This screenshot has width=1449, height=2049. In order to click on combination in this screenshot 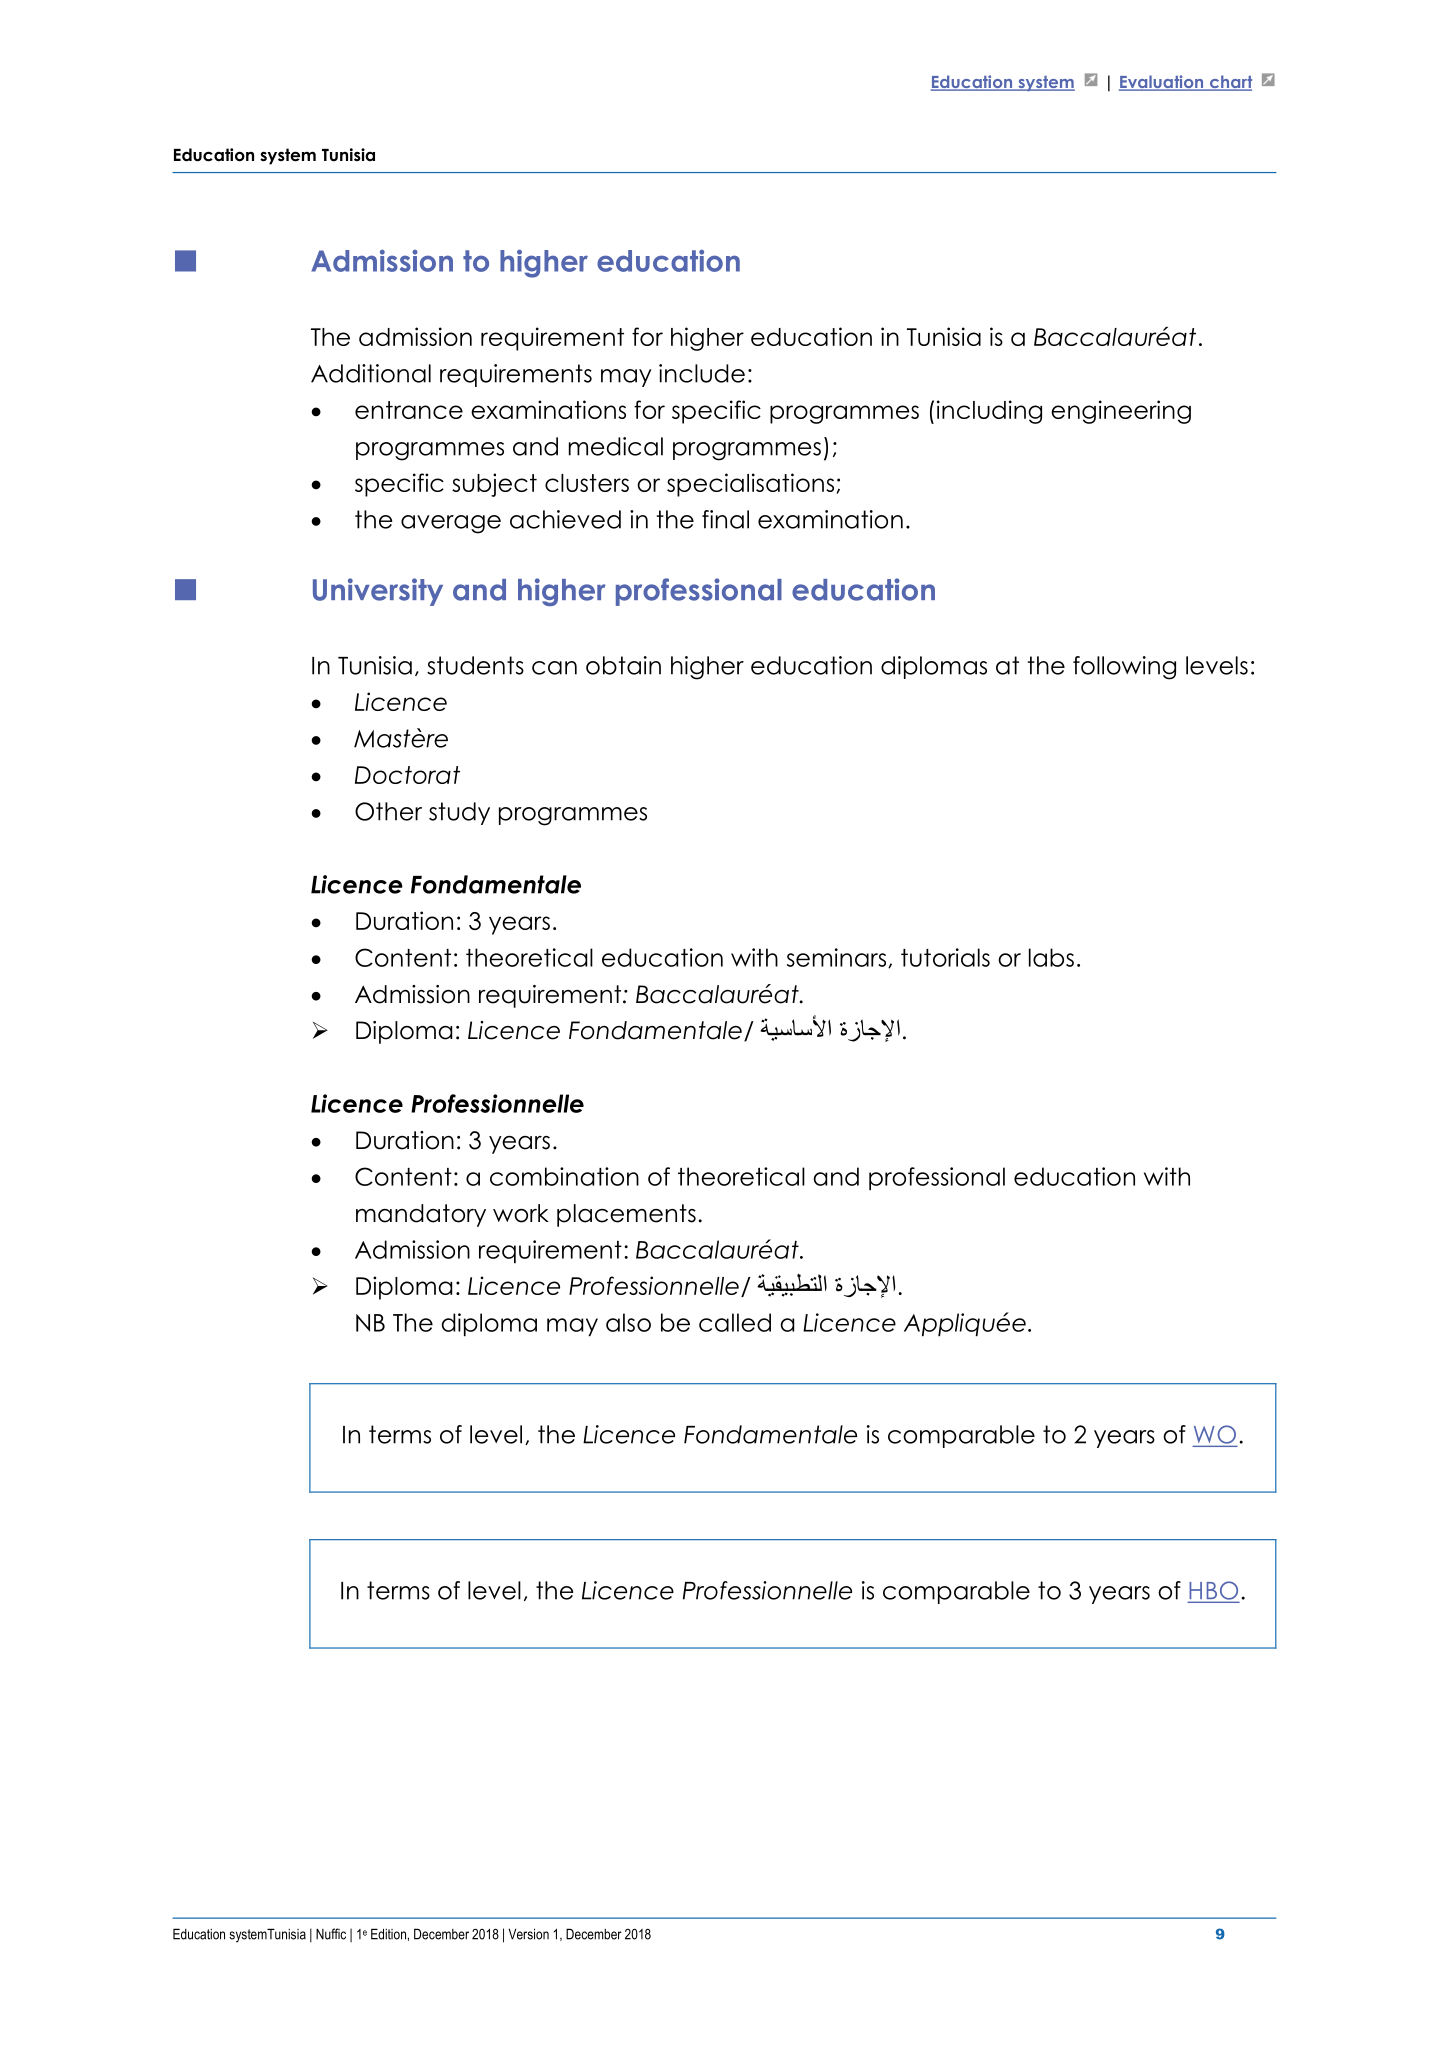, I will do `click(564, 1176)`.
